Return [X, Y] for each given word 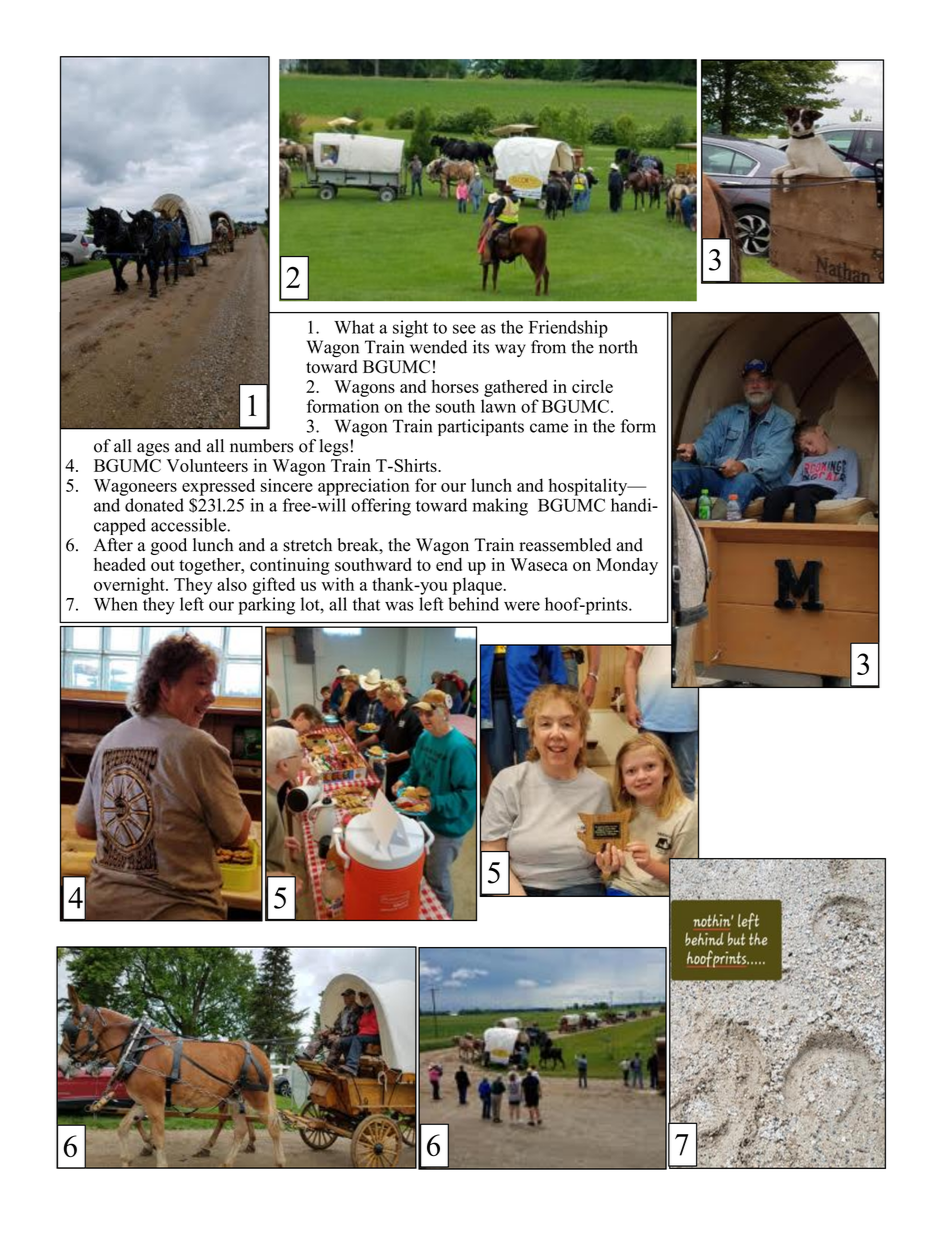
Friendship [568, 329]
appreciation [364, 487]
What [354, 327]
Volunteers [207, 465]
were [522, 606]
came [549, 428]
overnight [130, 586]
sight [410, 329]
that [366, 604]
